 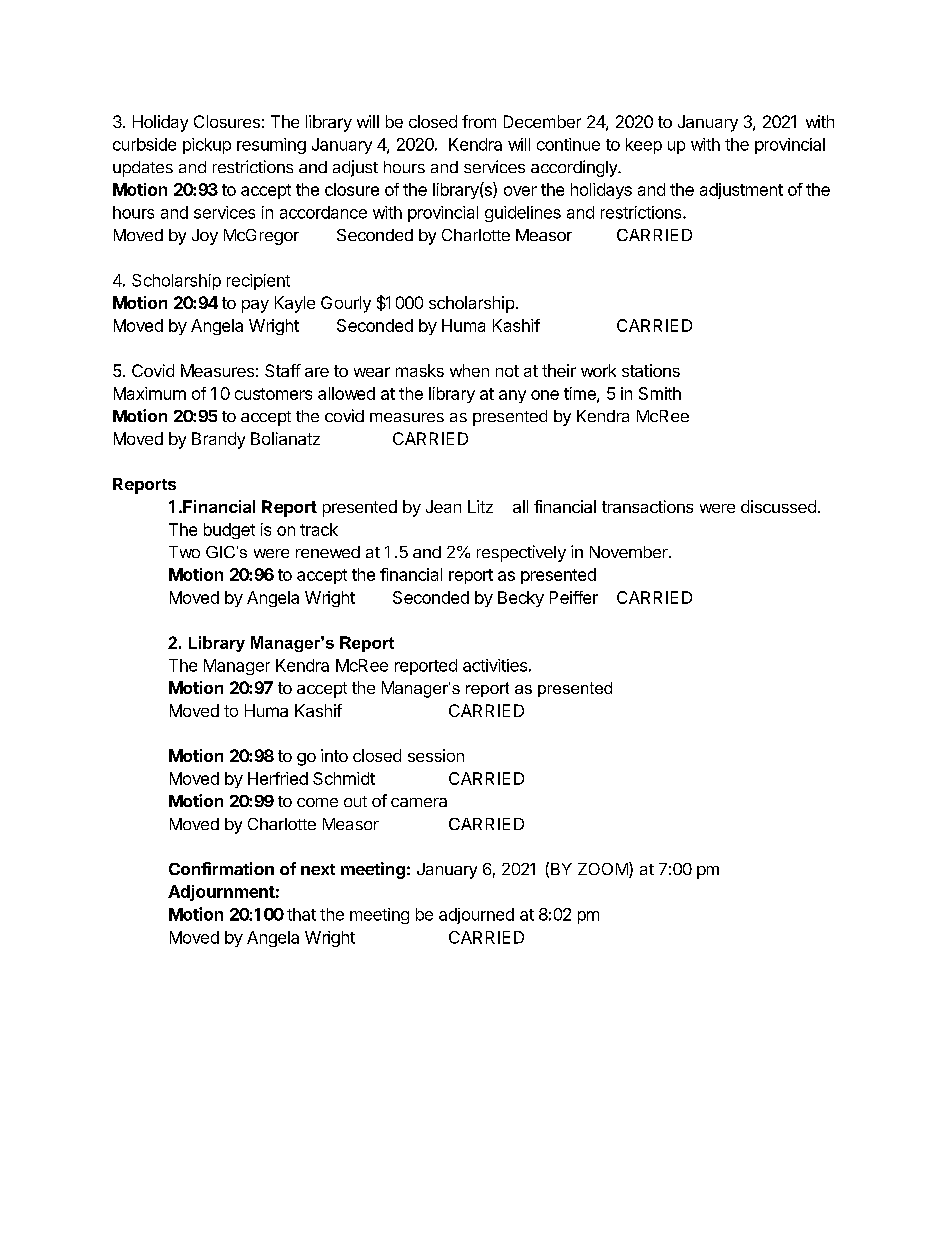 I want to click on next, so click(x=318, y=869).
